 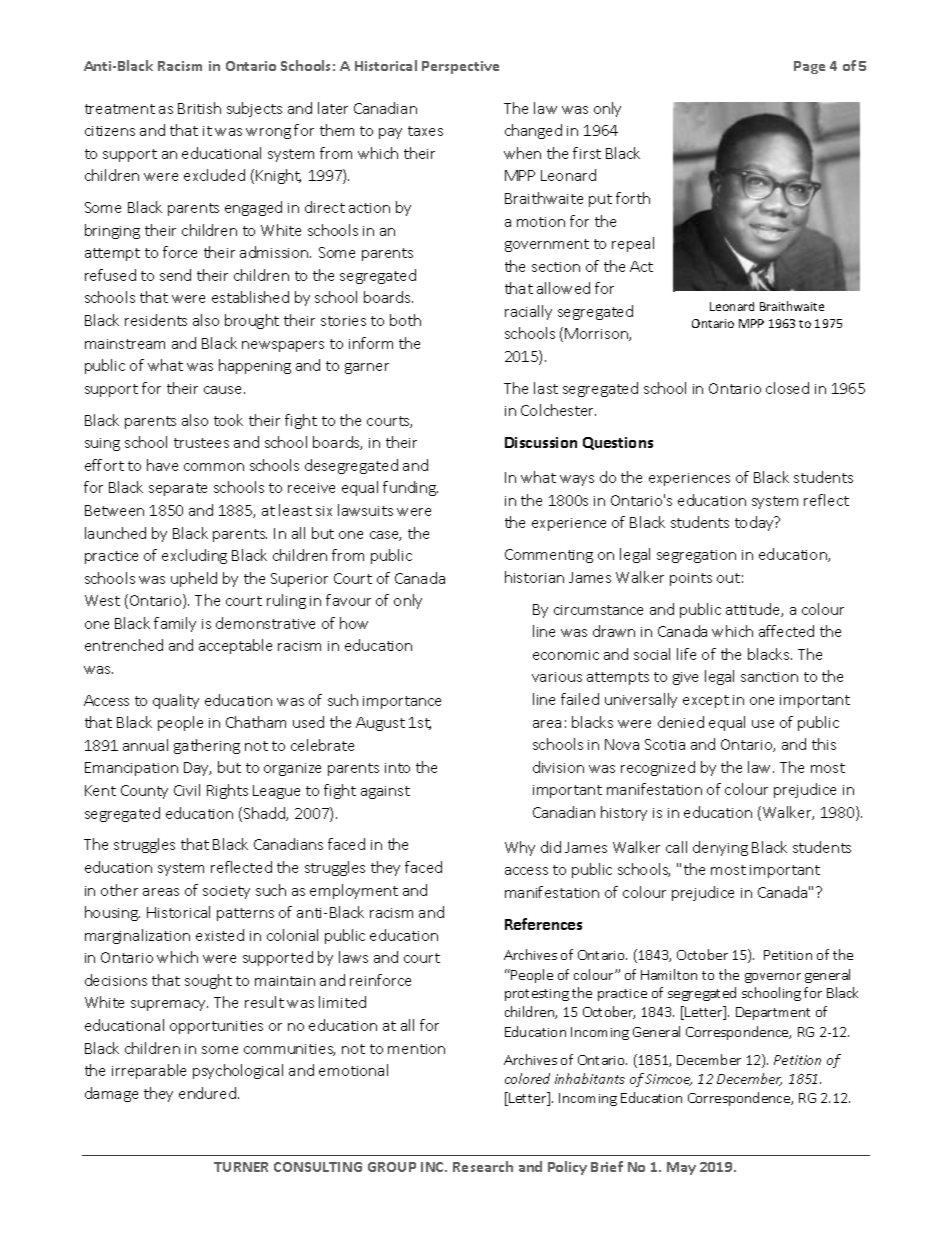 I want to click on family, so click(x=175, y=624).
